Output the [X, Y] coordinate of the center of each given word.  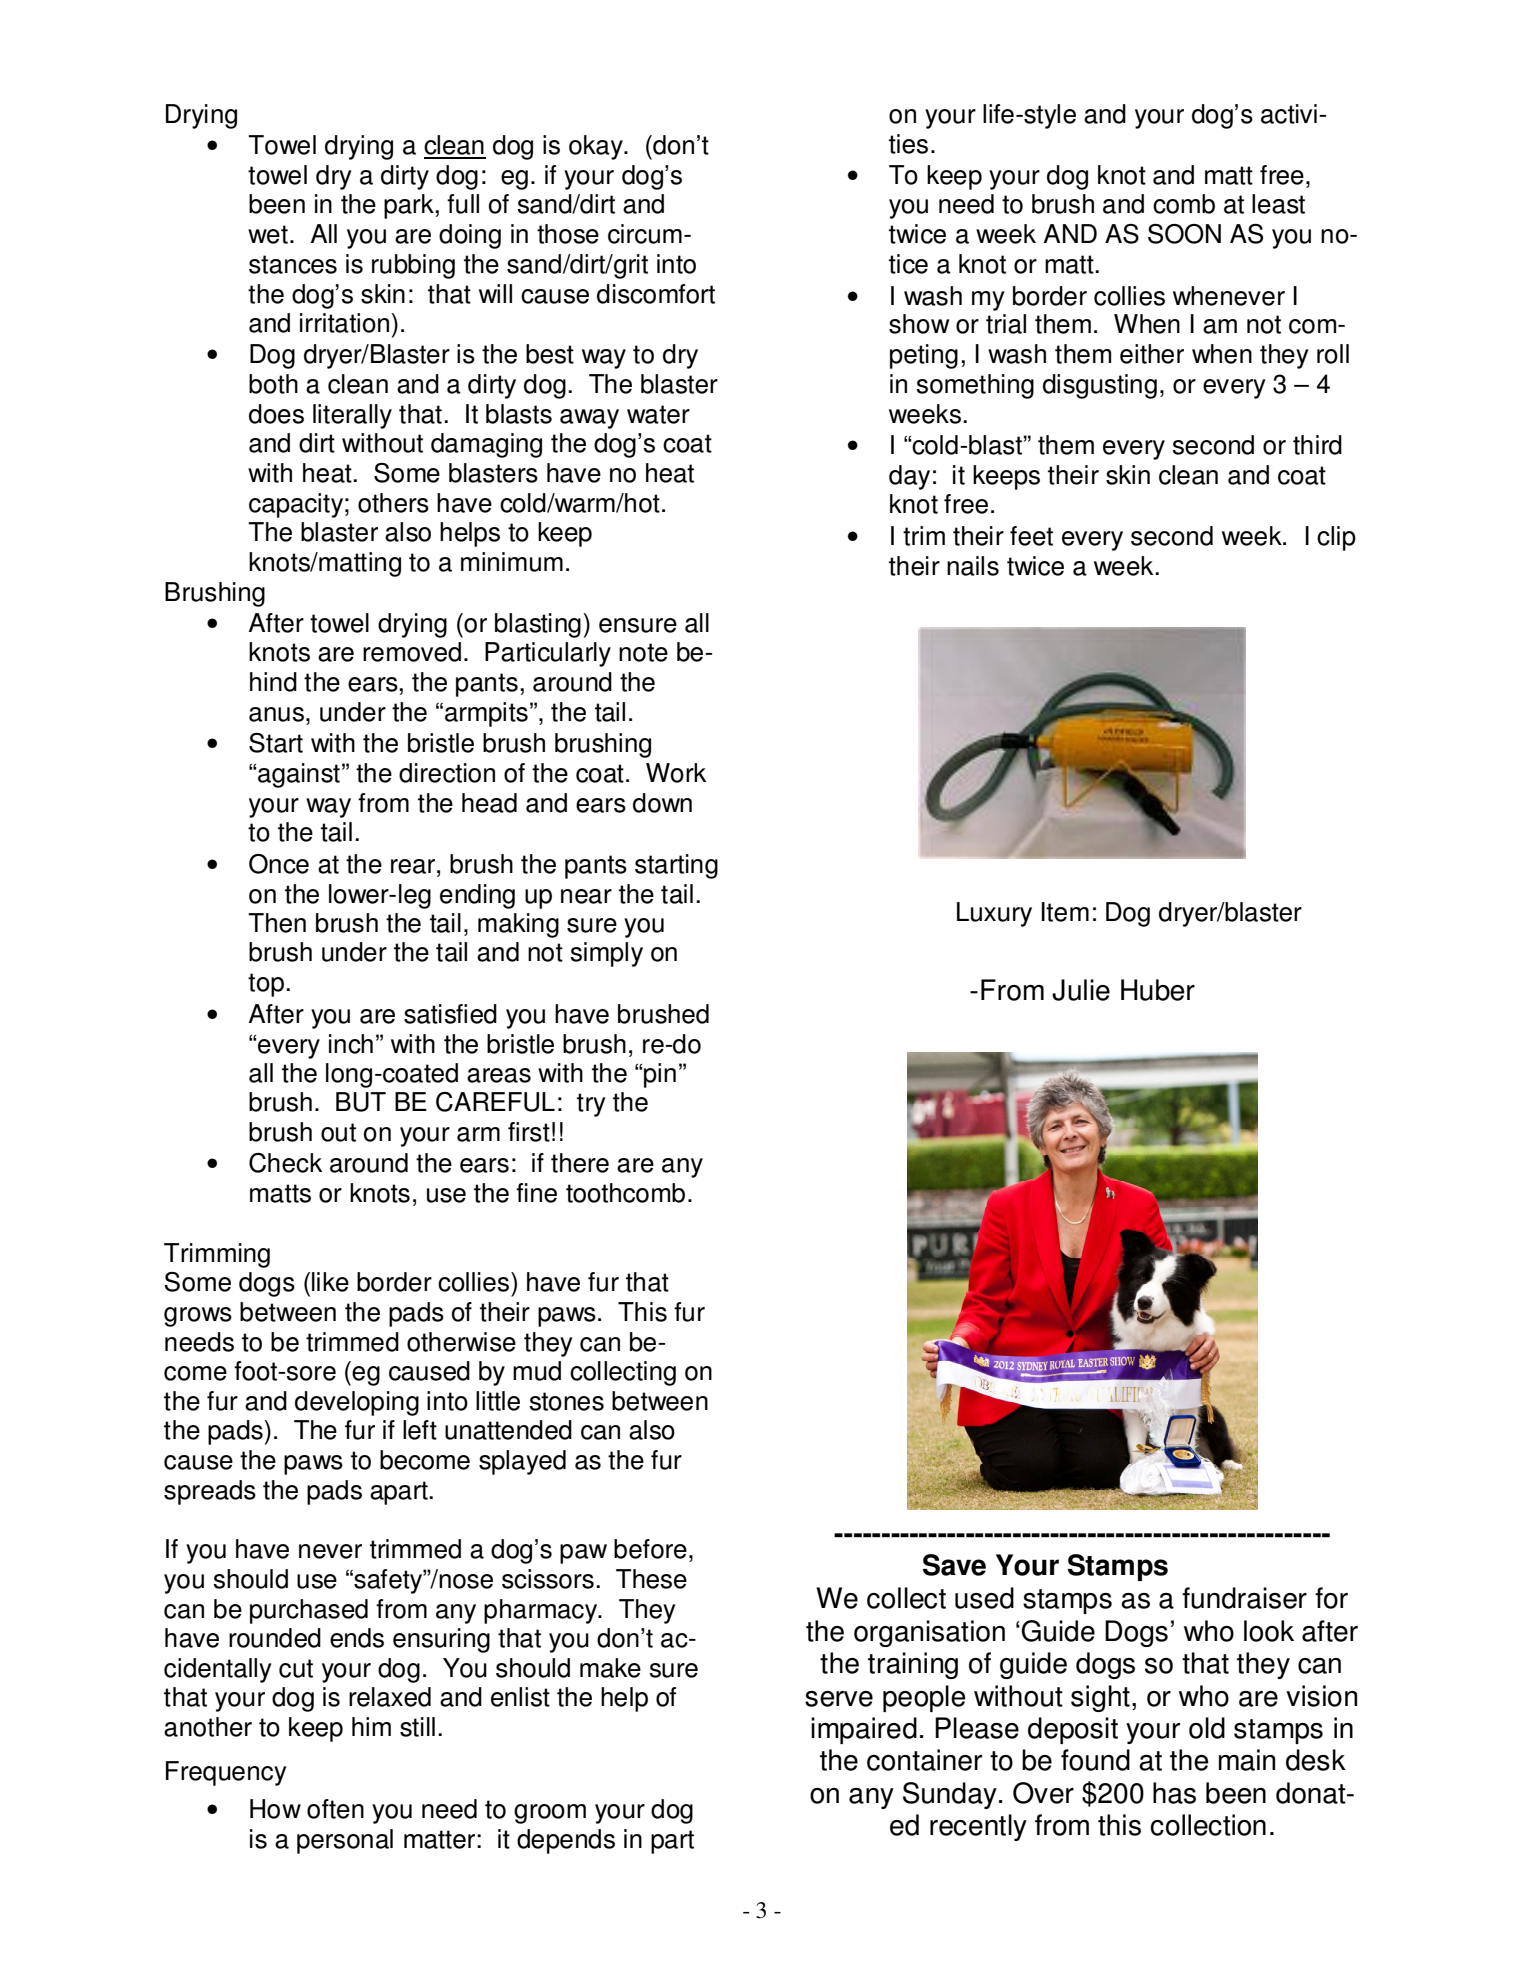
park [410, 206]
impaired [864, 1730]
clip [1336, 538]
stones [566, 1401]
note [643, 652]
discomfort [656, 294]
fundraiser [1244, 1598]
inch [351, 1044]
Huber [1158, 990]
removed [412, 652]
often [335, 1809]
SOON [1184, 234]
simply [606, 954]
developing [357, 1403]
